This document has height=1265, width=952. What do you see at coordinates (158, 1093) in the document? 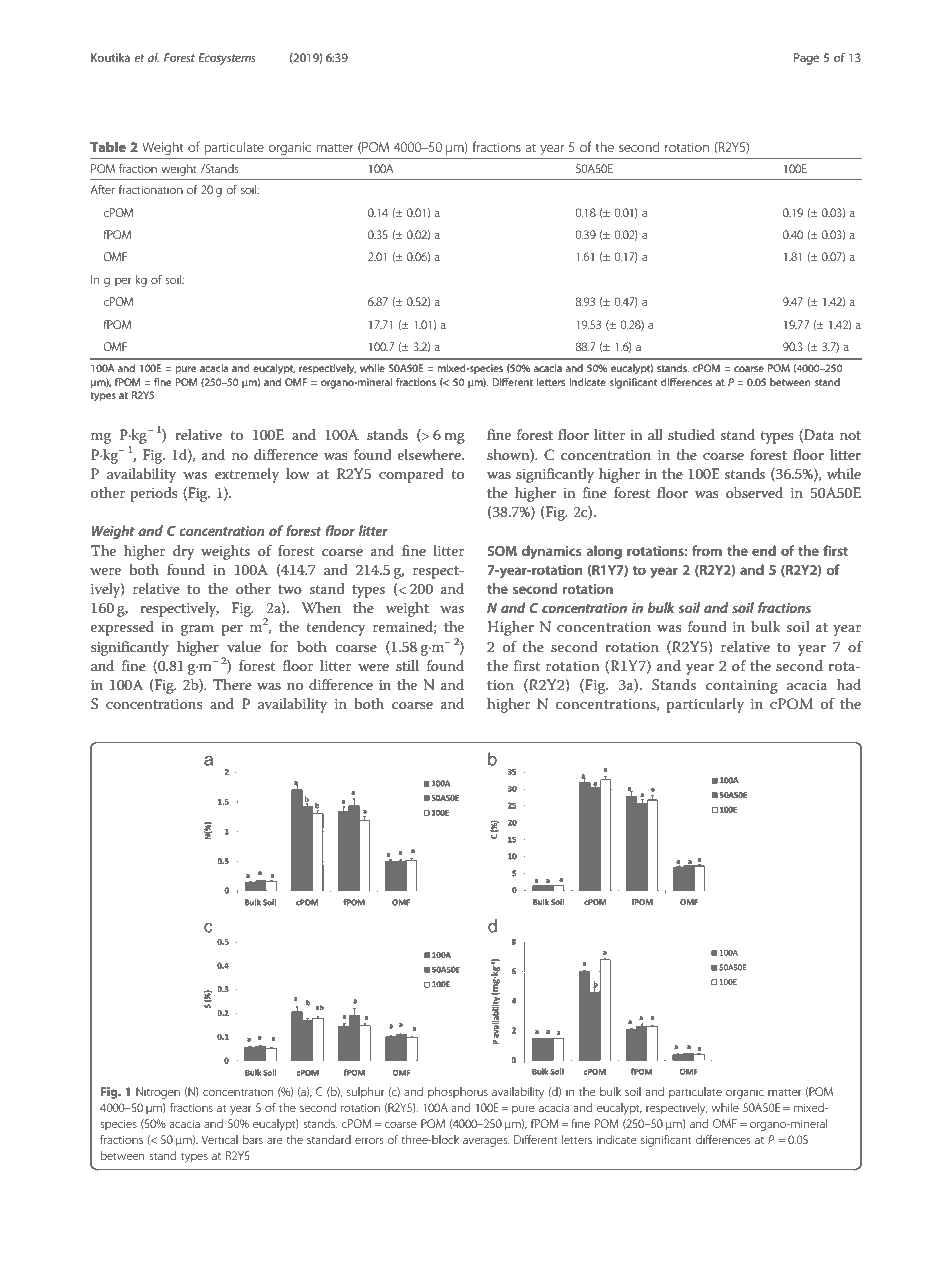
I see `Nitrogen` at bounding box center [158, 1093].
